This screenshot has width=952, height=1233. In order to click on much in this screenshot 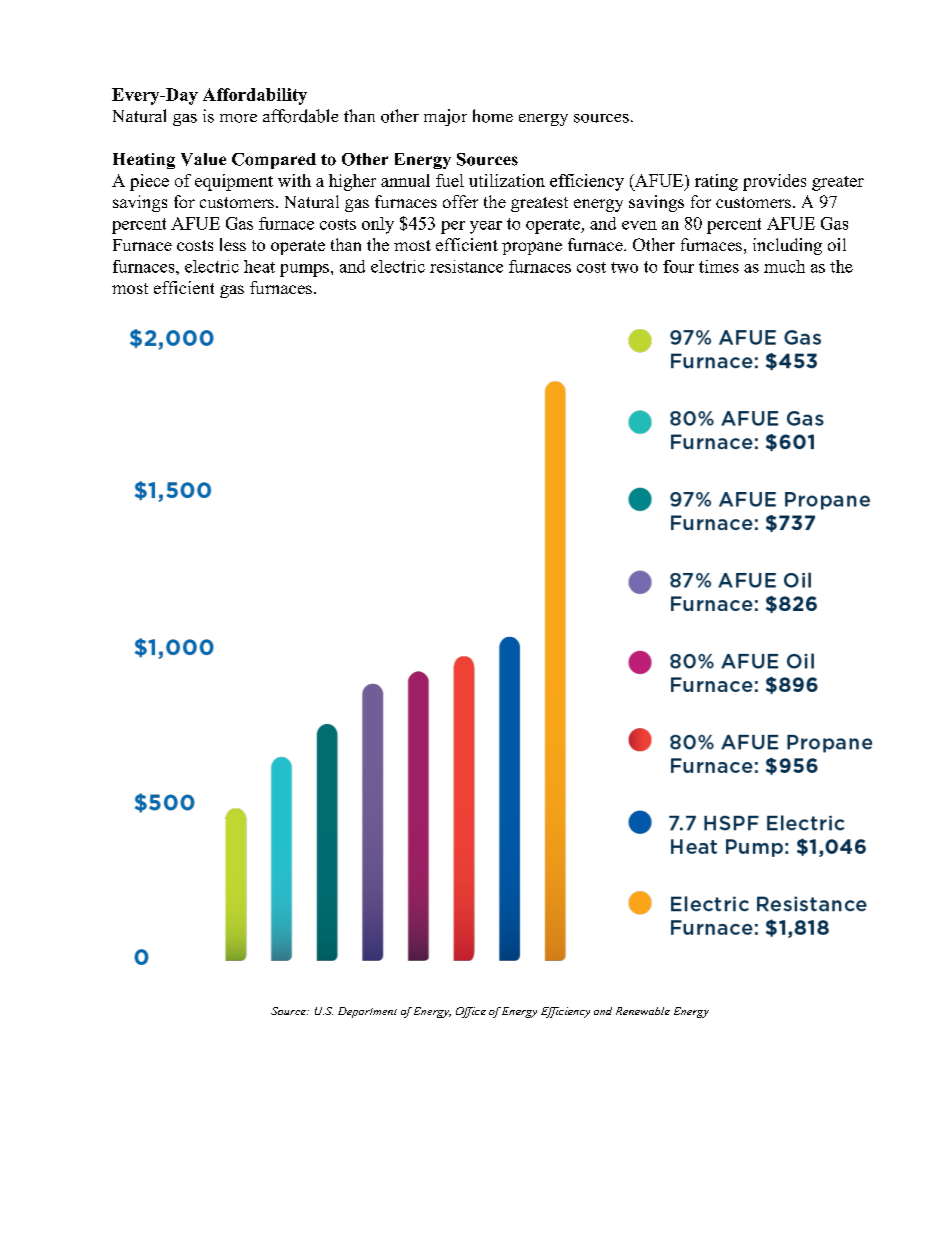, I will do `click(784, 266)`.
